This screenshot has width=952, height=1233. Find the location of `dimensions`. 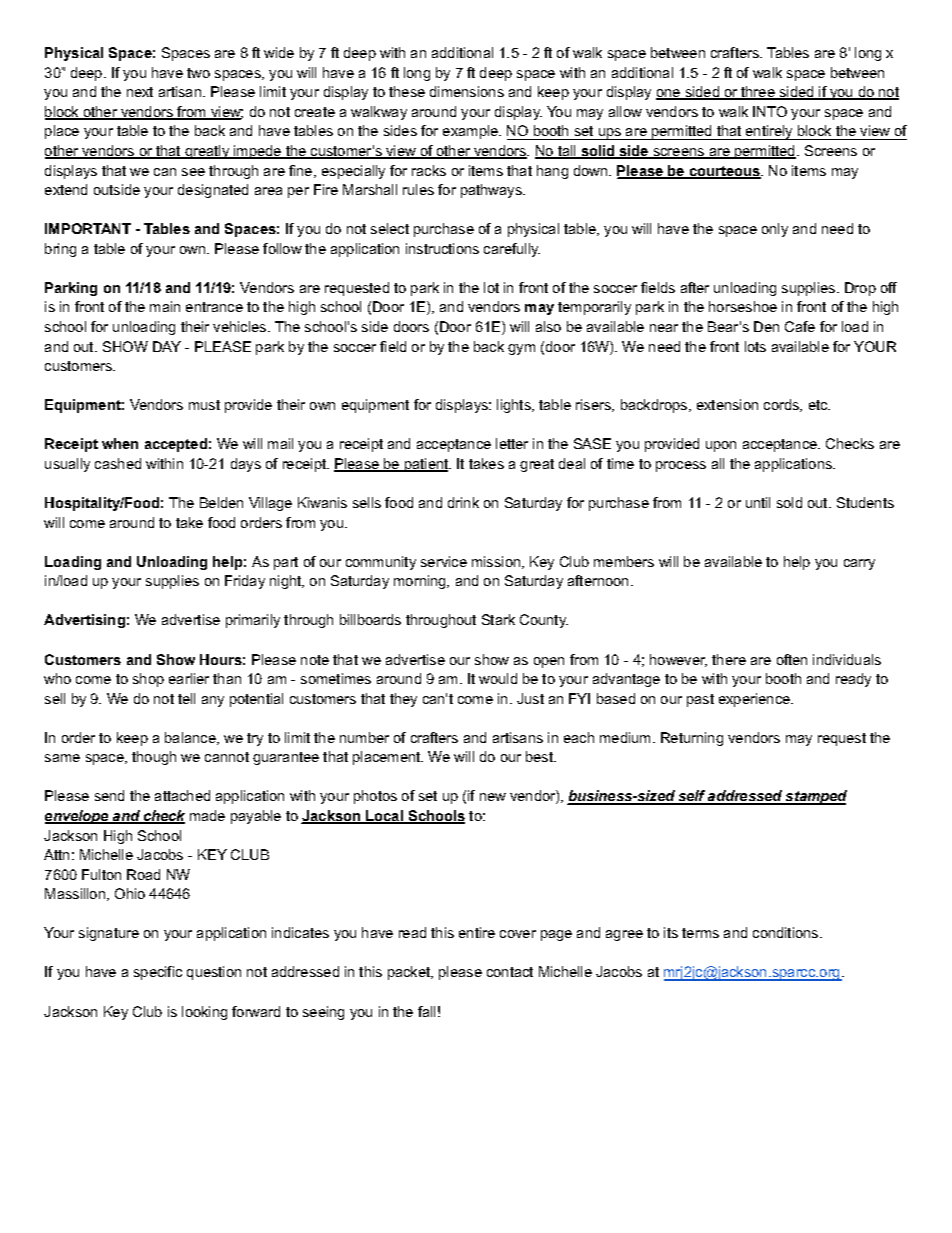

dimensions is located at coordinates (467, 91).
